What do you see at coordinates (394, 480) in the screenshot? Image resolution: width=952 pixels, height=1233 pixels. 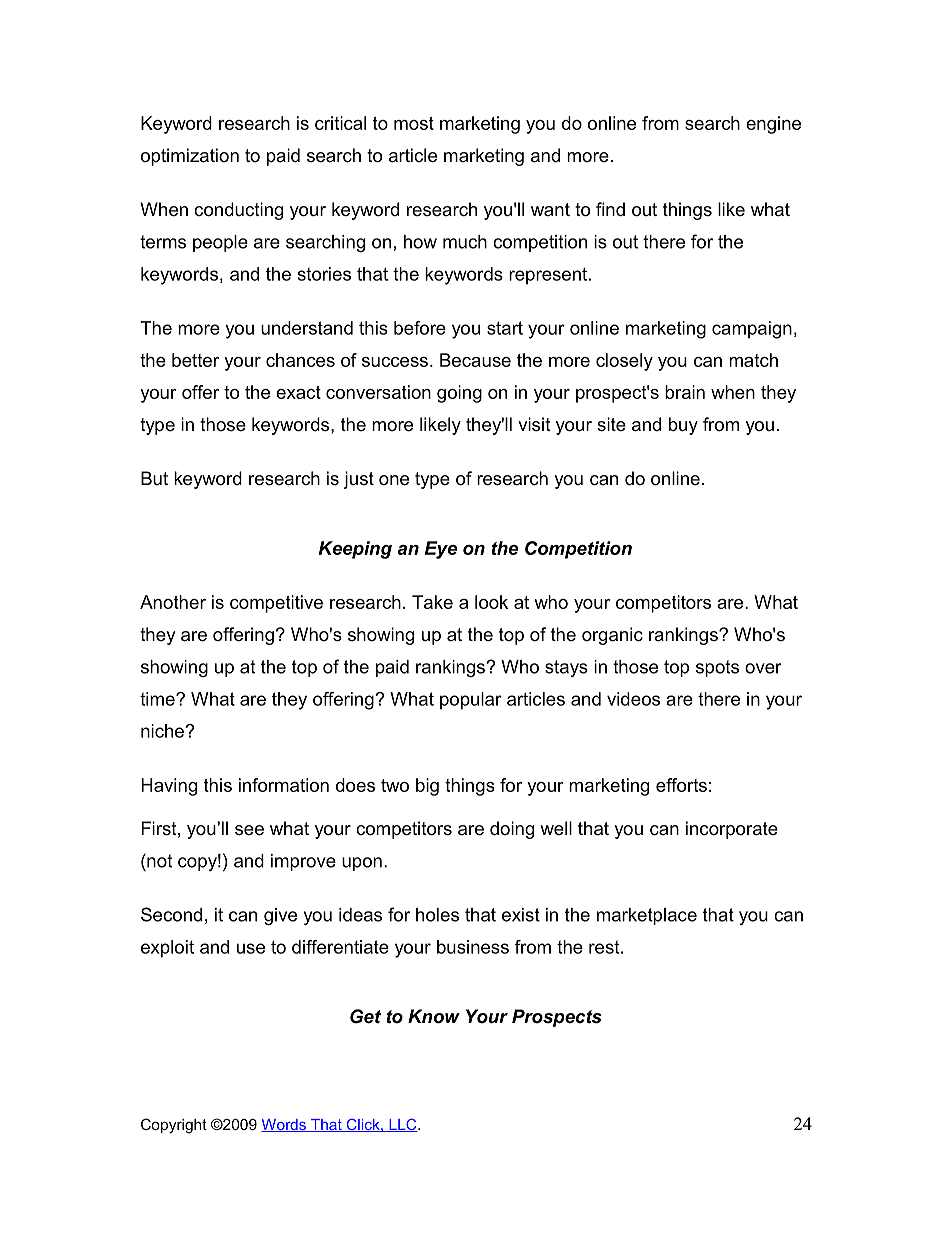 I see `one` at bounding box center [394, 480].
